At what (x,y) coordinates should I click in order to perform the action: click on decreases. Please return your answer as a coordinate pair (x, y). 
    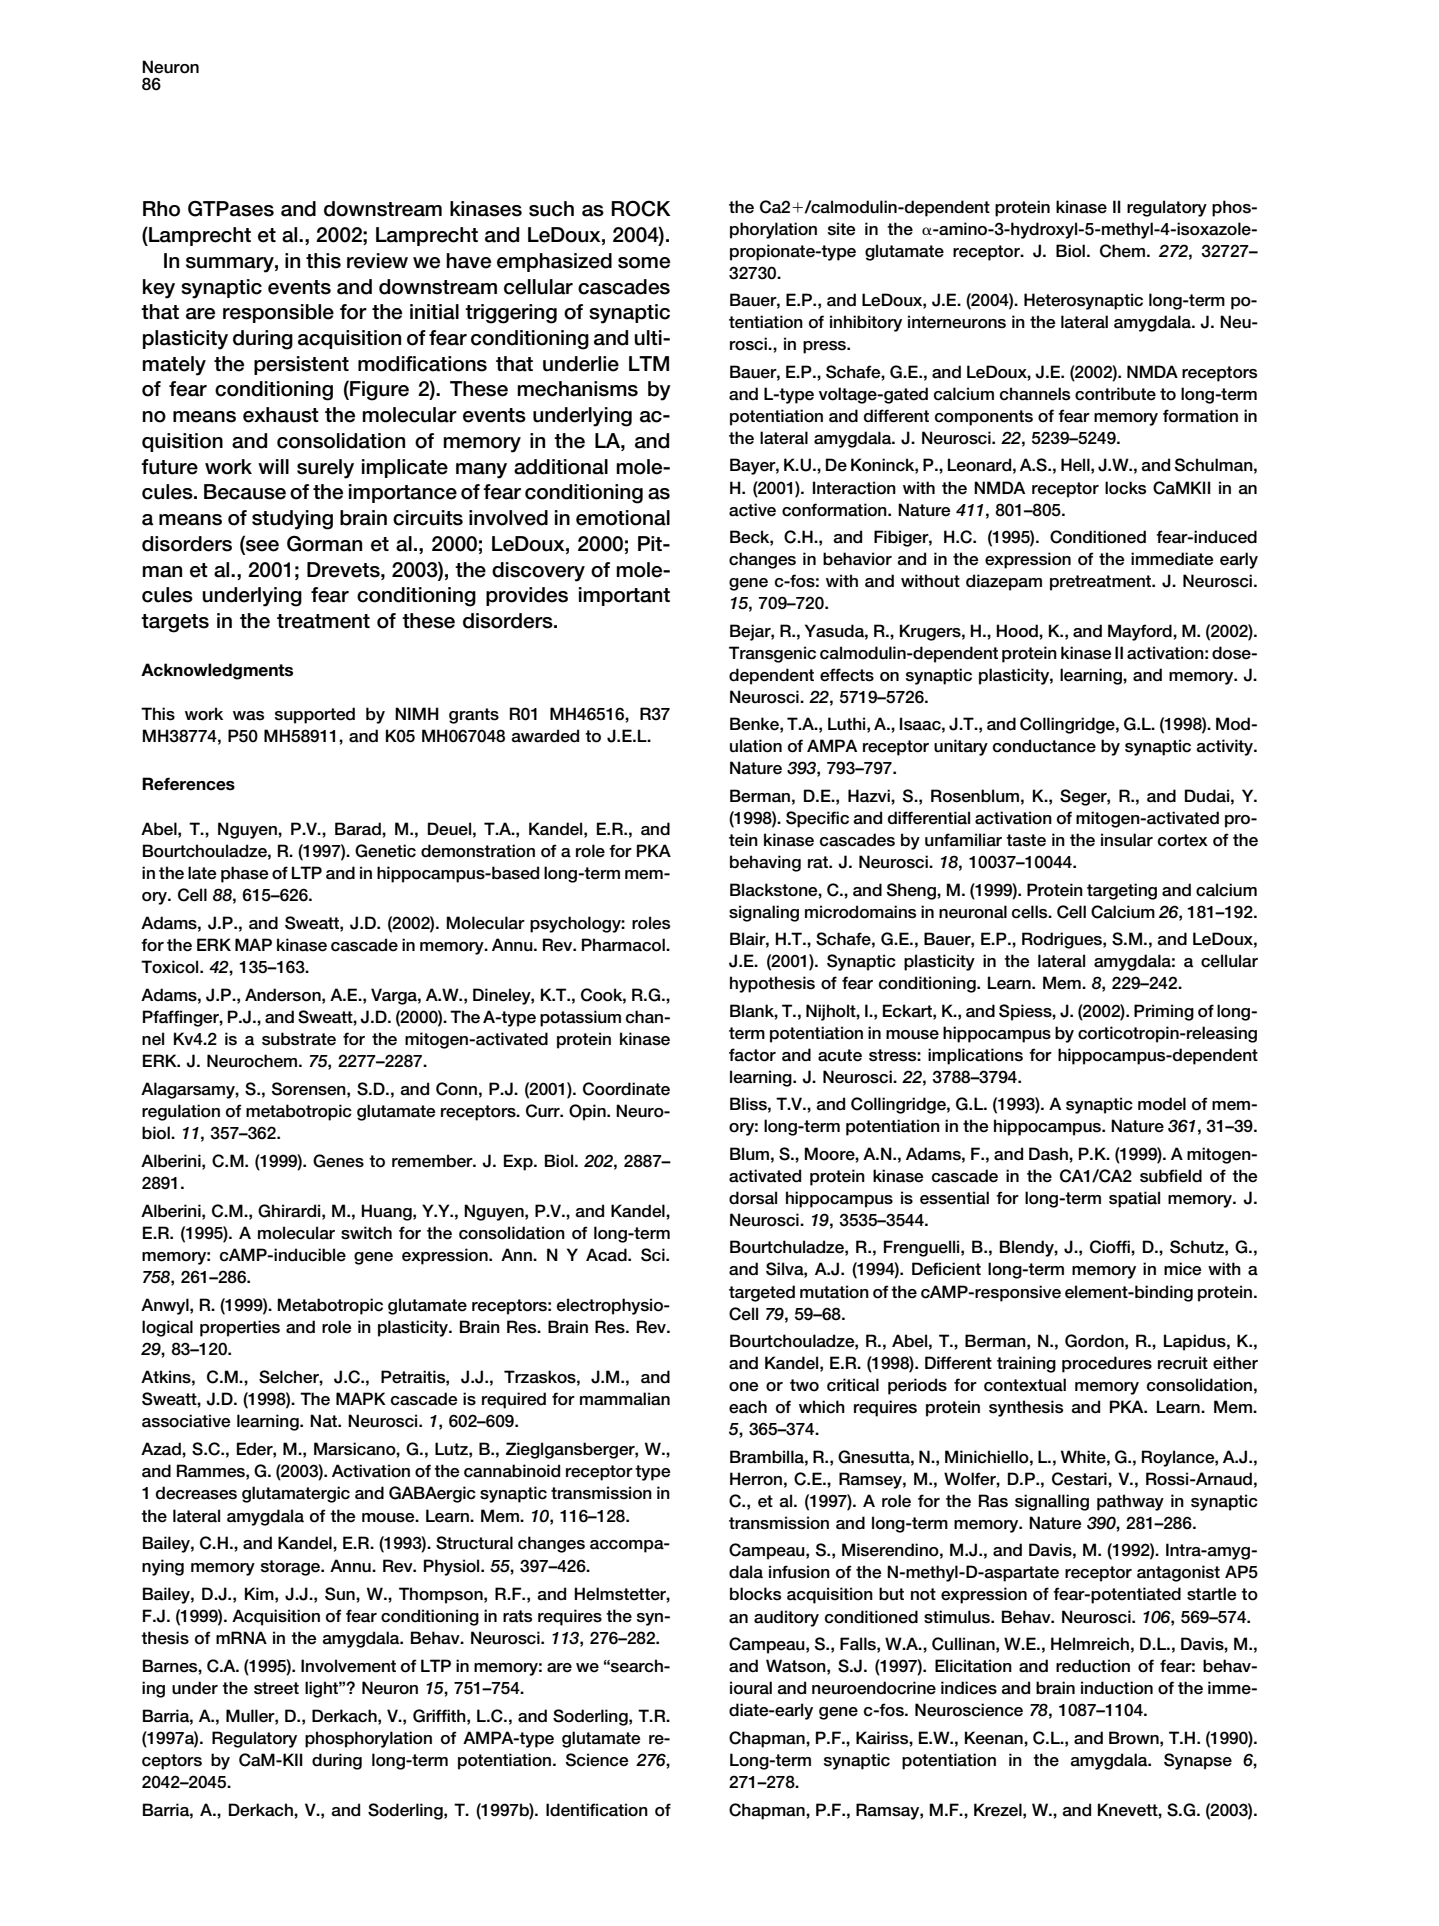
    Looking at the image, I should click on (196, 1493).
